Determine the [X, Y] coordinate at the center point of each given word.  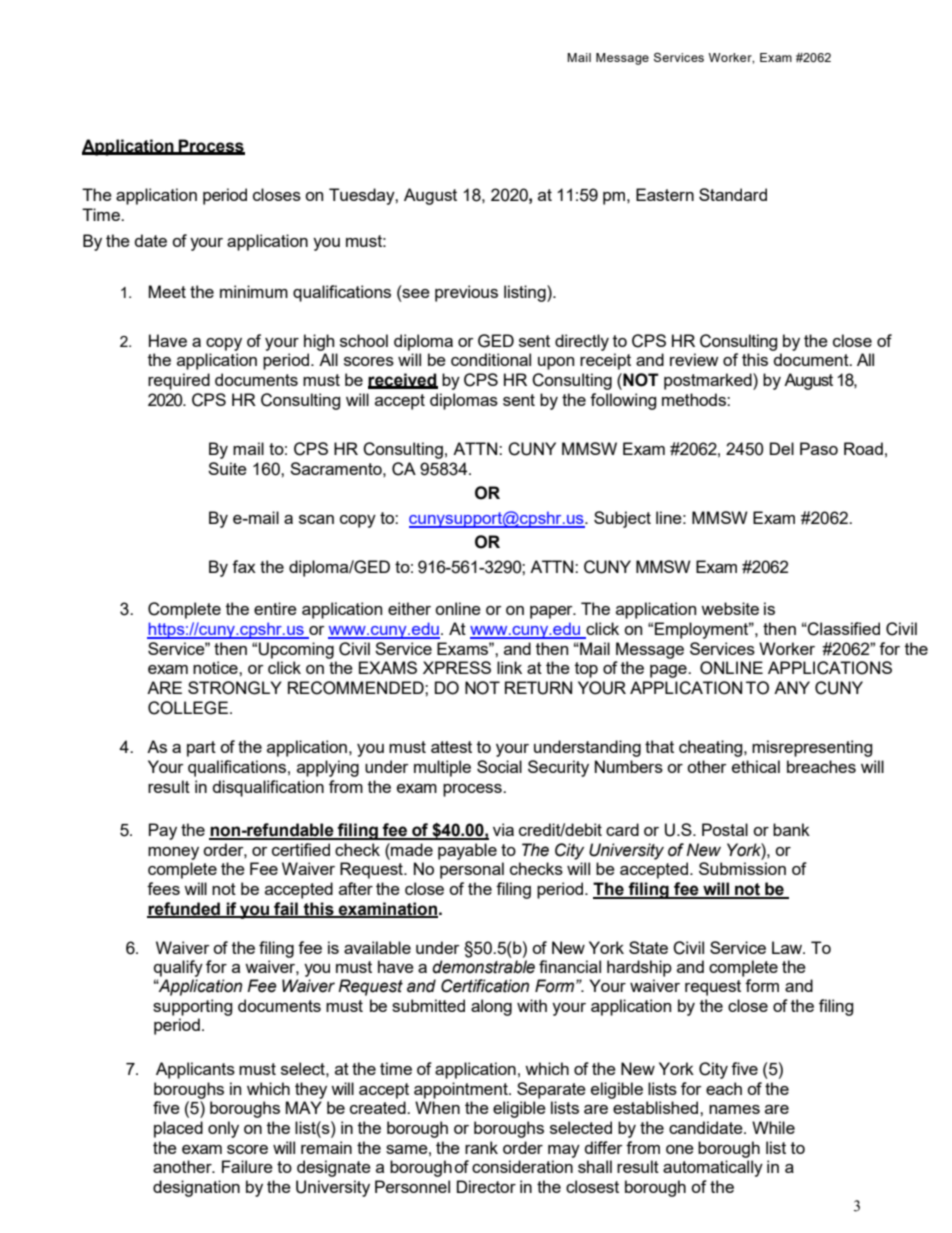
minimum [254, 291]
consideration [522, 1166]
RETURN [538, 688]
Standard [733, 194]
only [223, 1129]
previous [466, 293]
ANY [792, 687]
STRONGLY [235, 688]
